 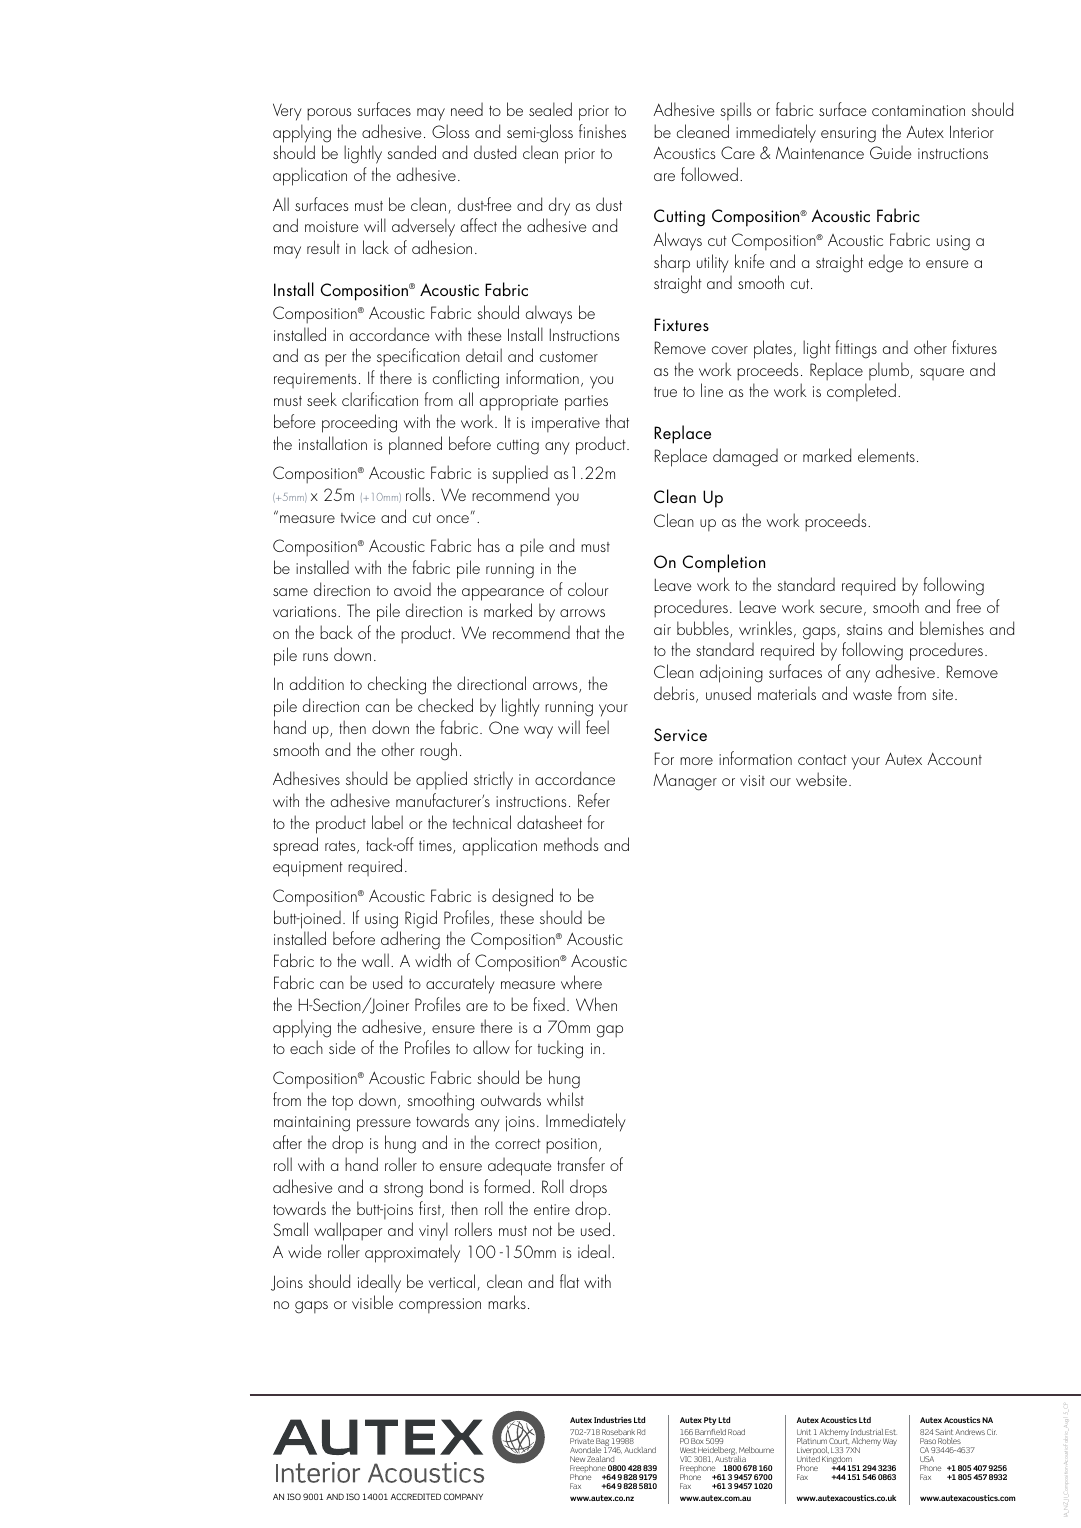 I want to click on sanded, so click(x=411, y=152).
